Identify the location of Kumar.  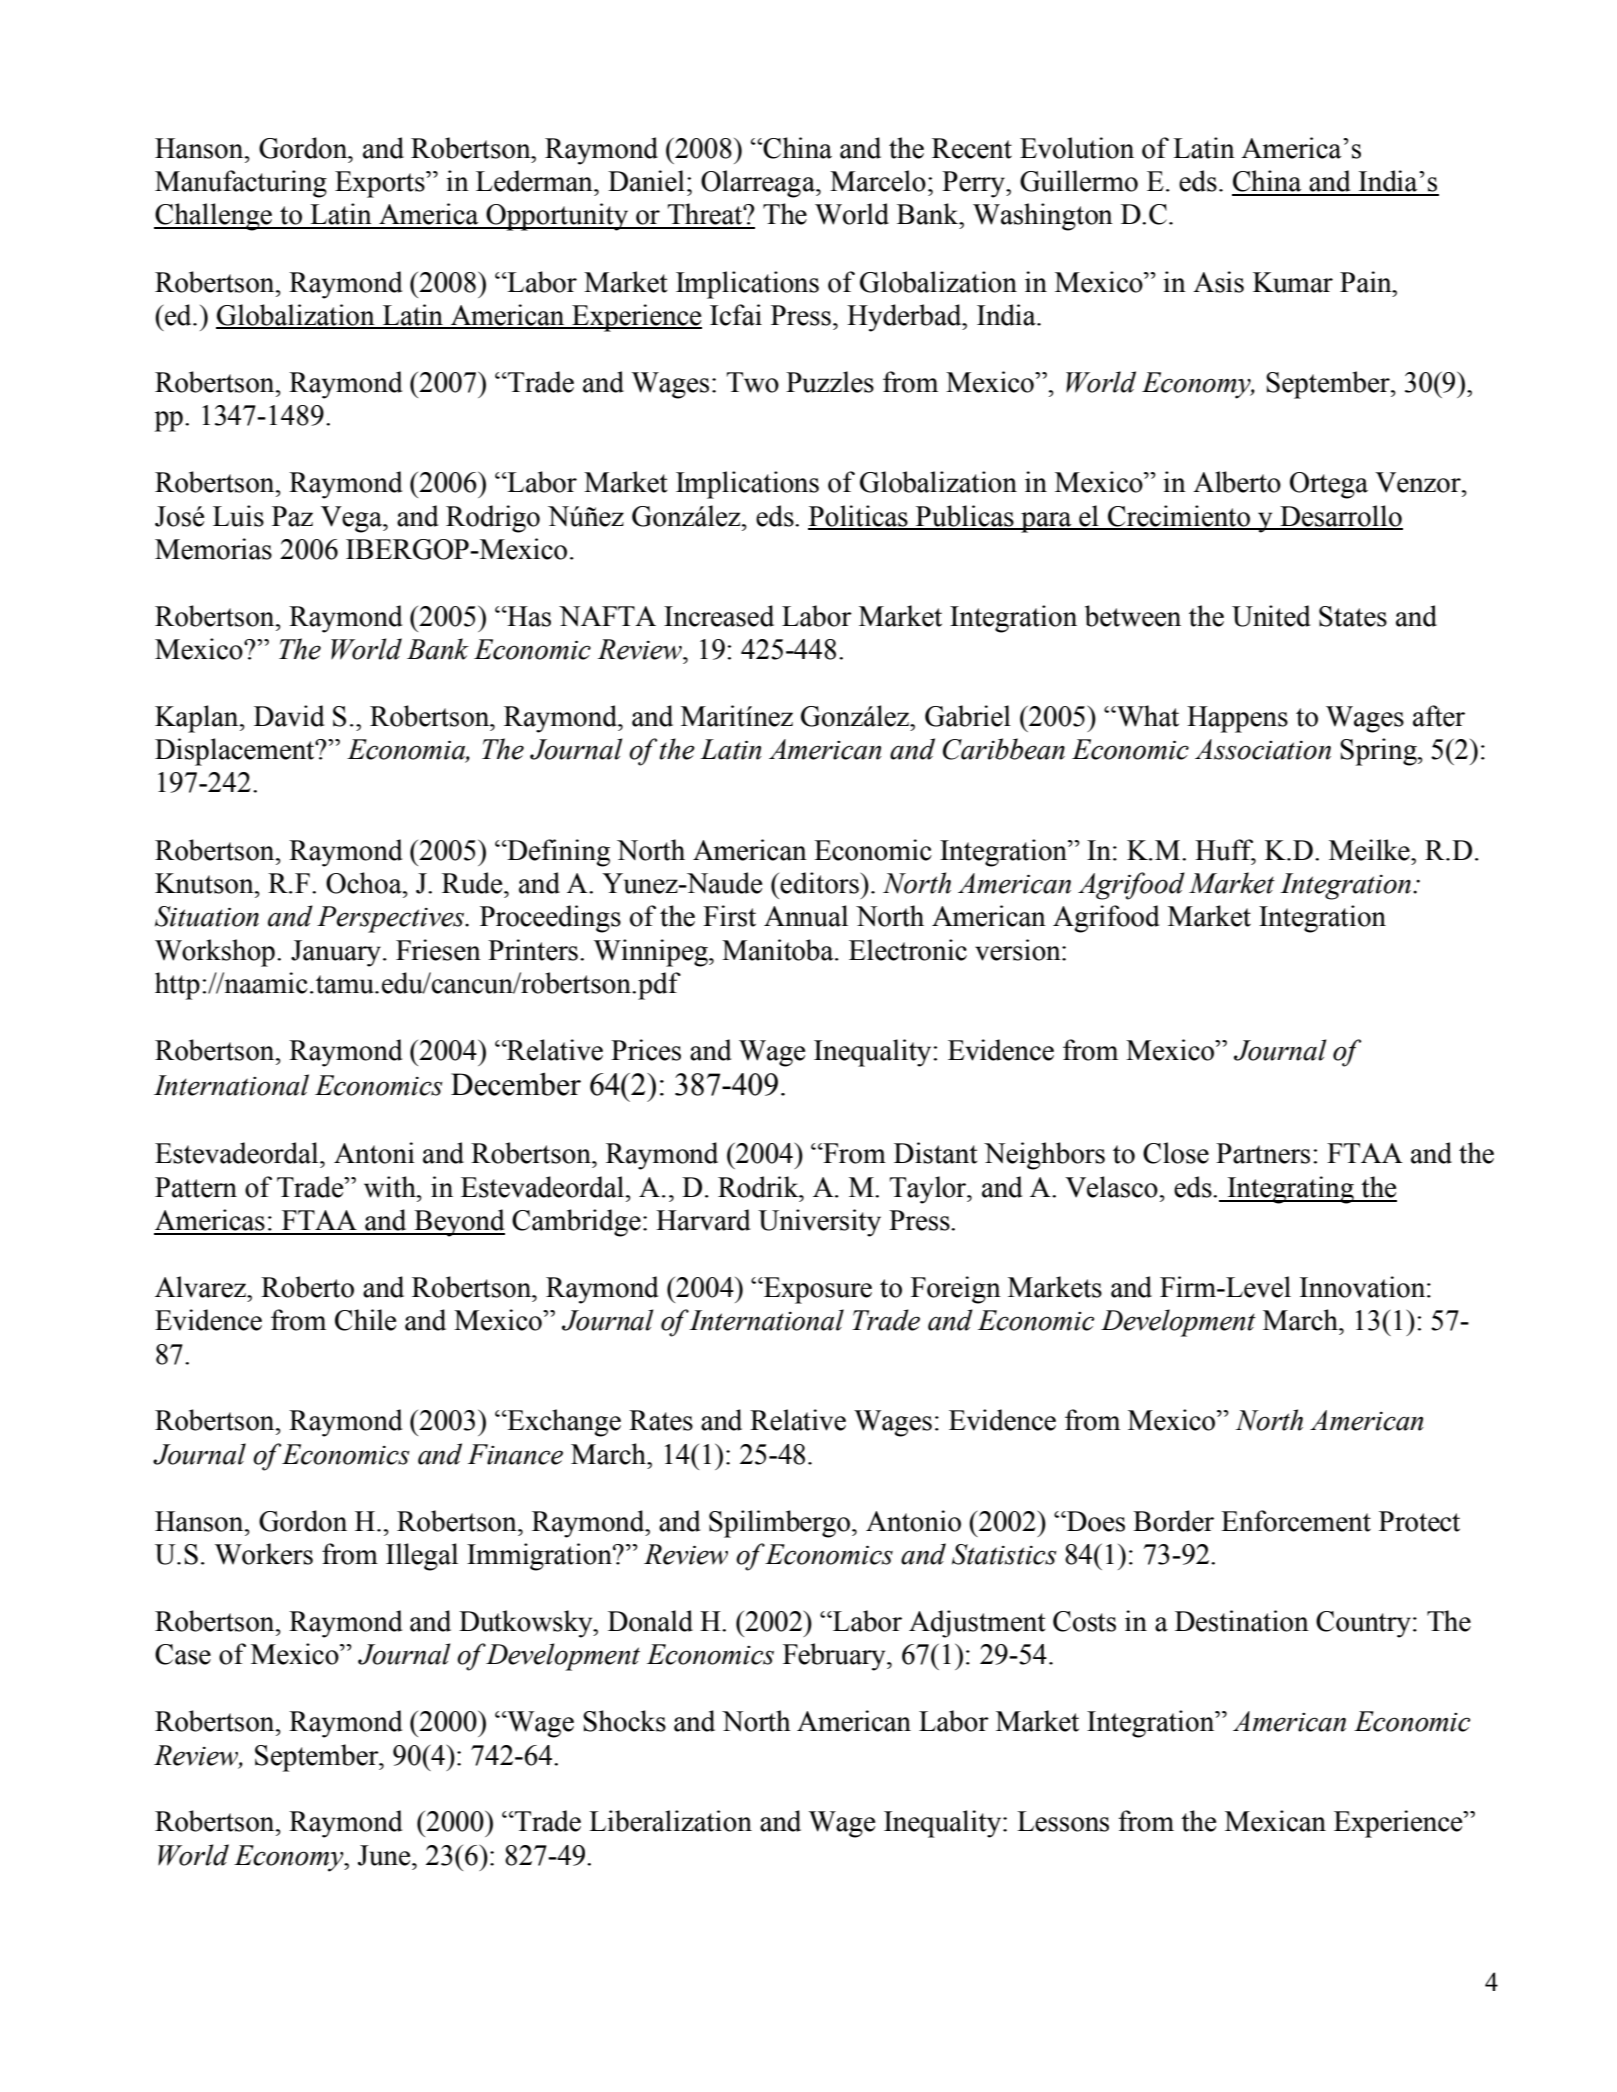
(1293, 282).
